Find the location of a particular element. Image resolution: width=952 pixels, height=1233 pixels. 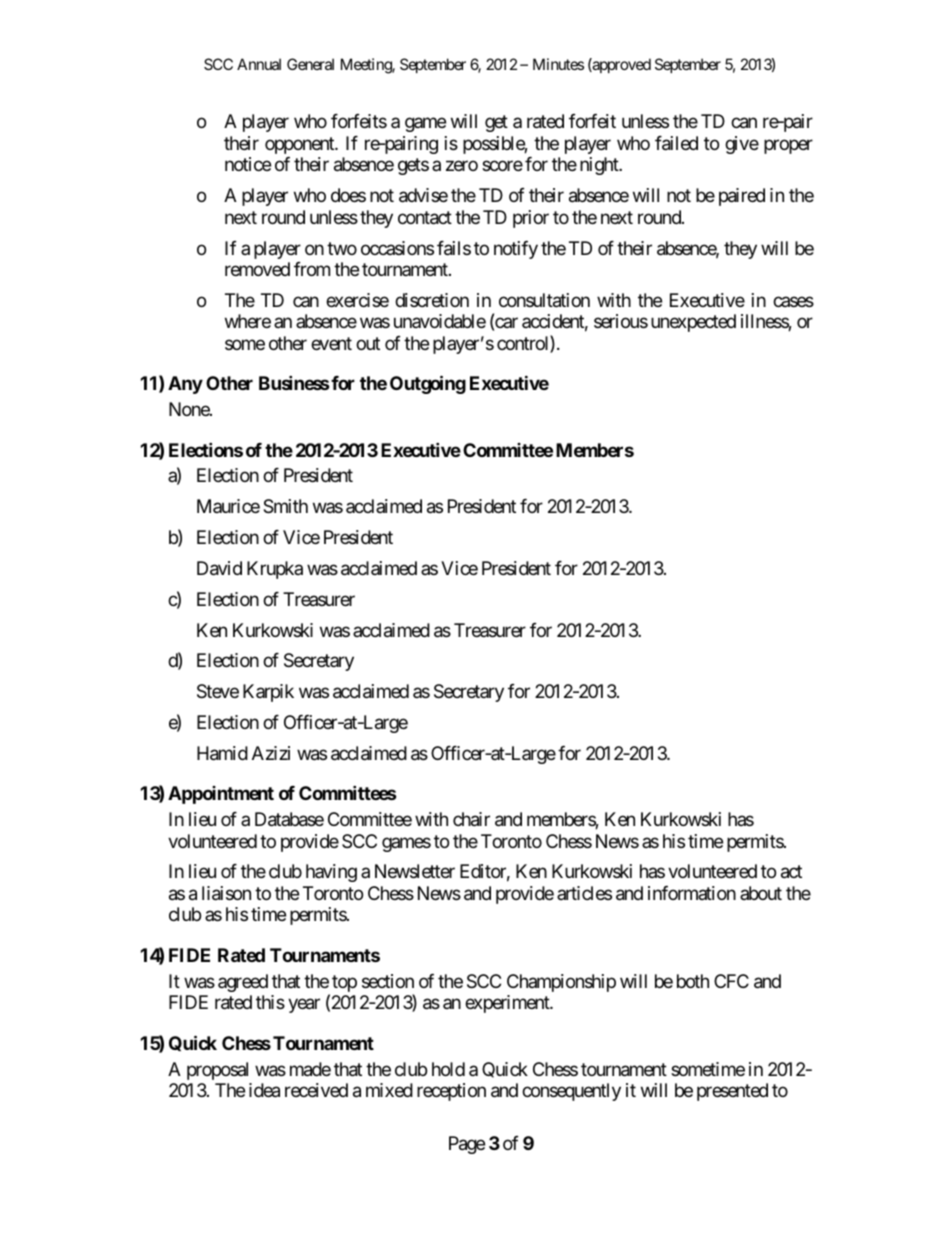

where is located at coordinates (248, 321).
